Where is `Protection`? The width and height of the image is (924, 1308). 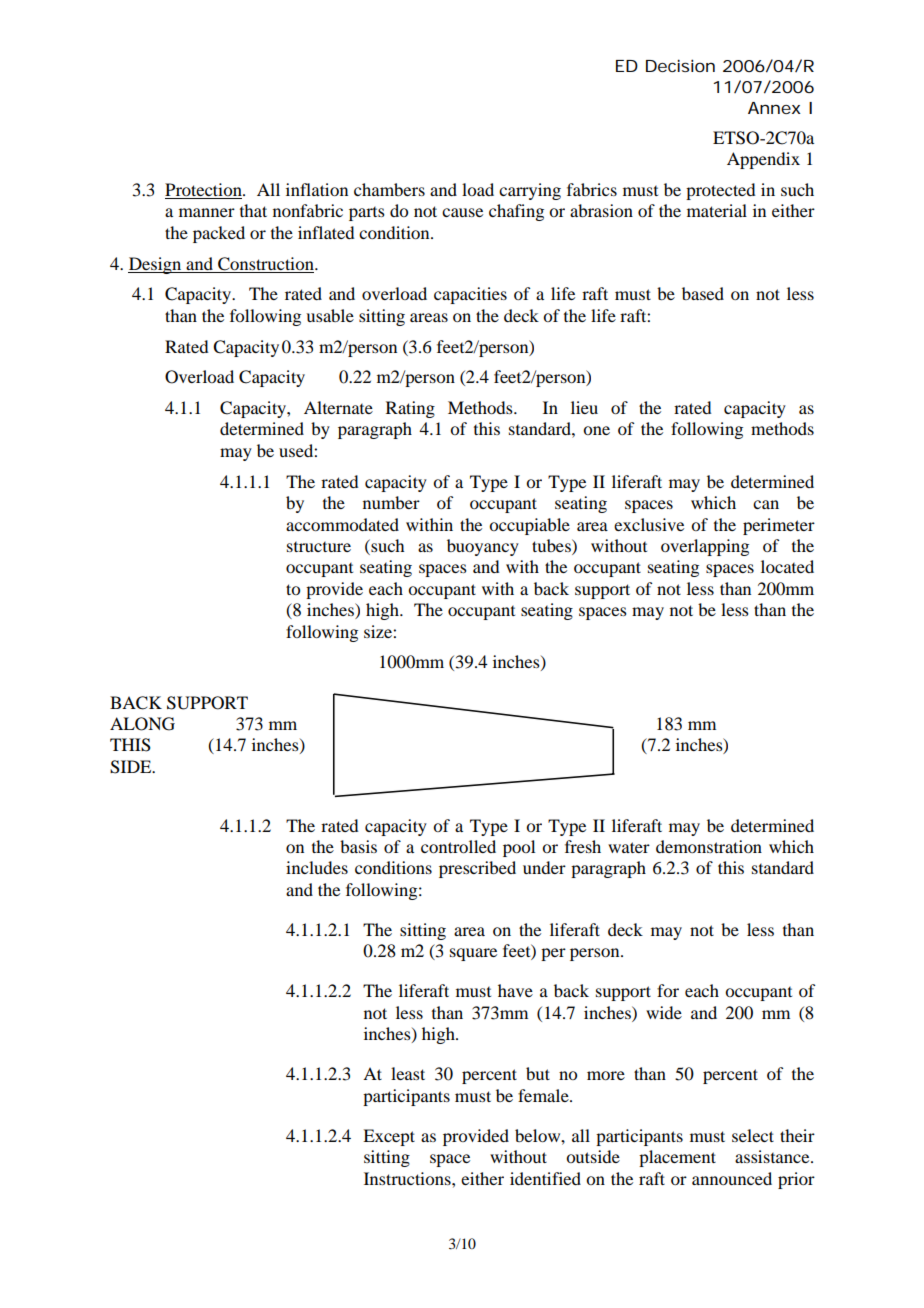 Protection is located at coordinates (204, 191).
